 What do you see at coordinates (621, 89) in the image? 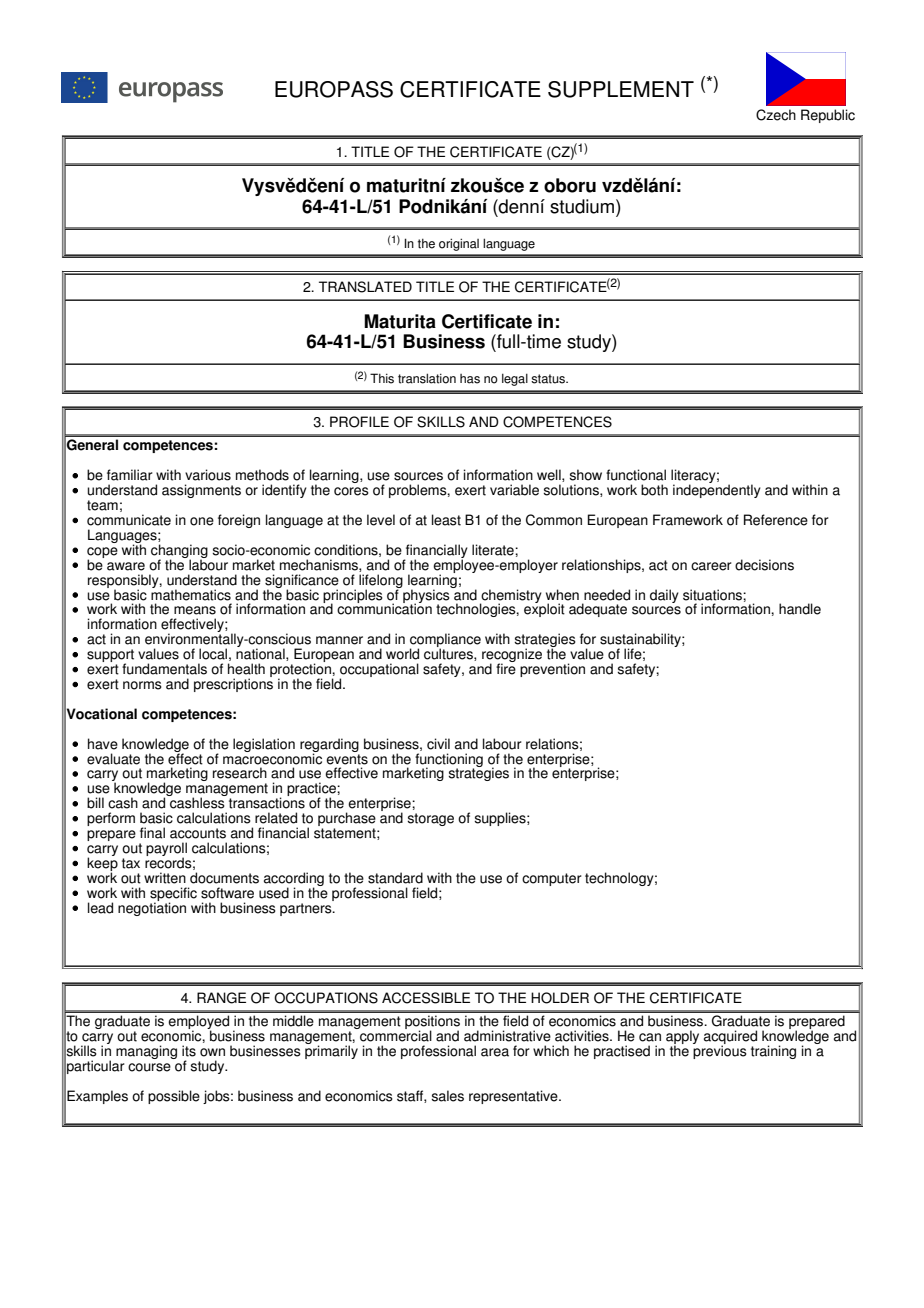
I see `SUPPLEMENT` at bounding box center [621, 89].
